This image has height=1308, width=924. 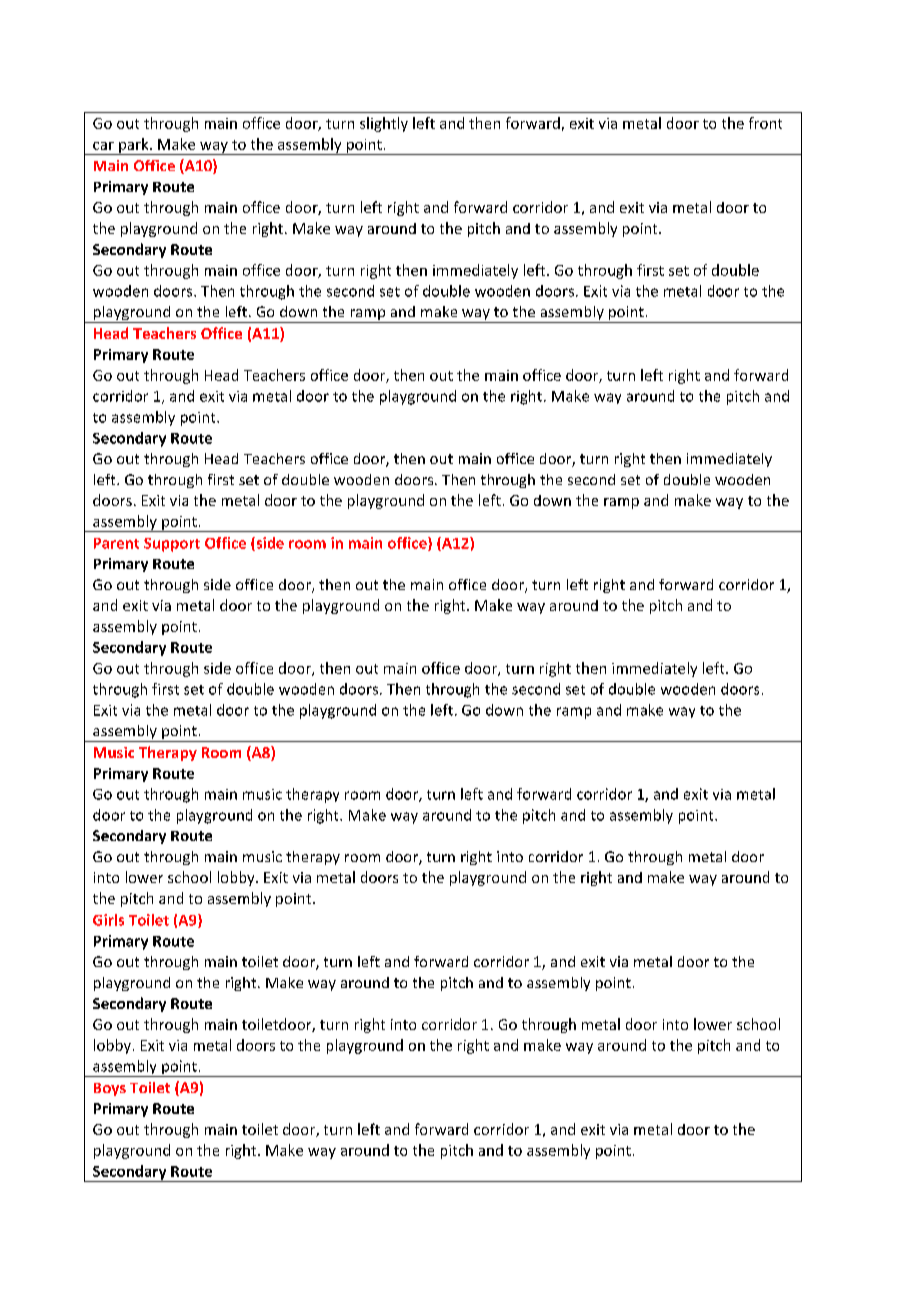 What do you see at coordinates (116, 543) in the image?
I see `Parent` at bounding box center [116, 543].
